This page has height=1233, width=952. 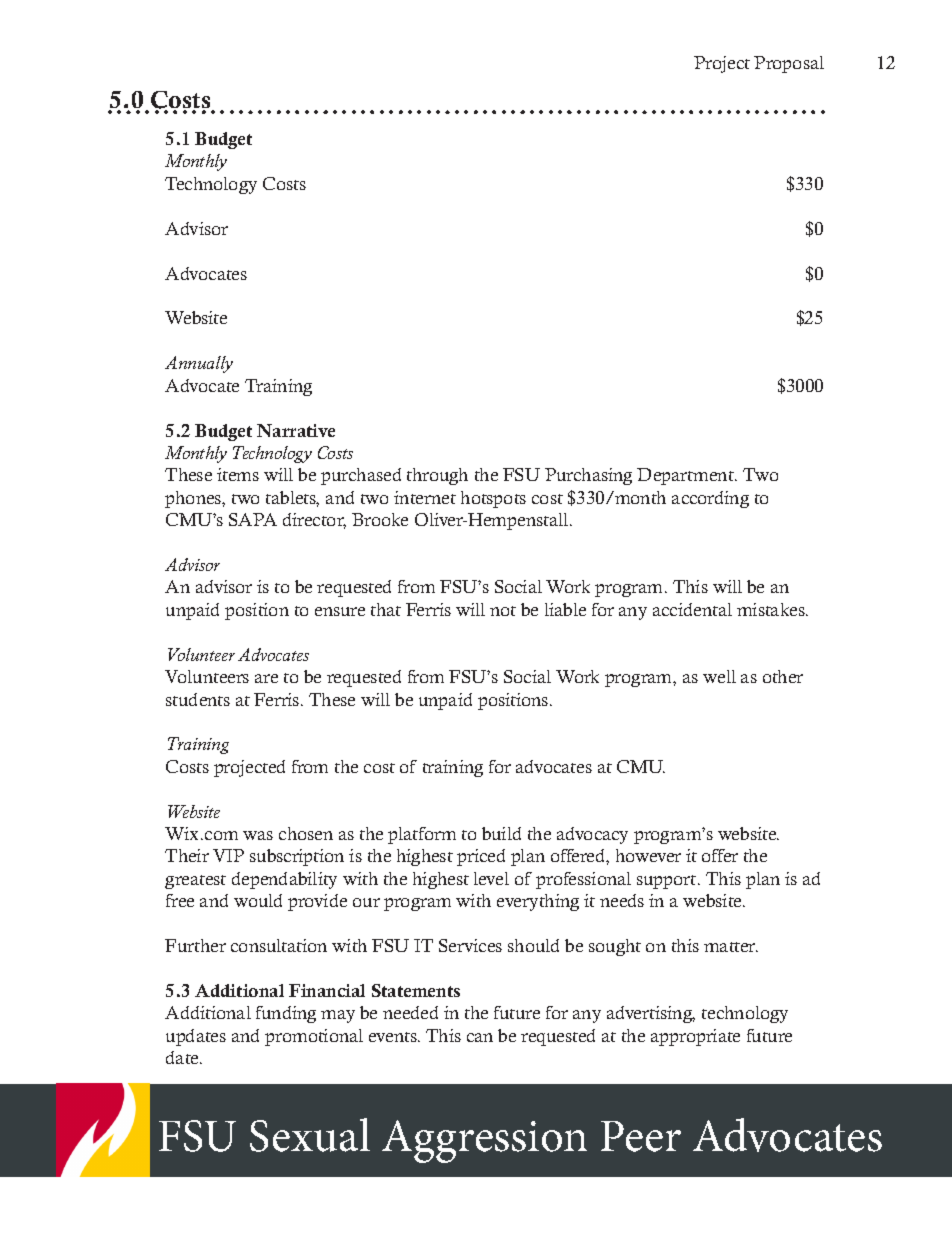 What do you see at coordinates (199, 364) in the page?
I see `Annually` at bounding box center [199, 364].
